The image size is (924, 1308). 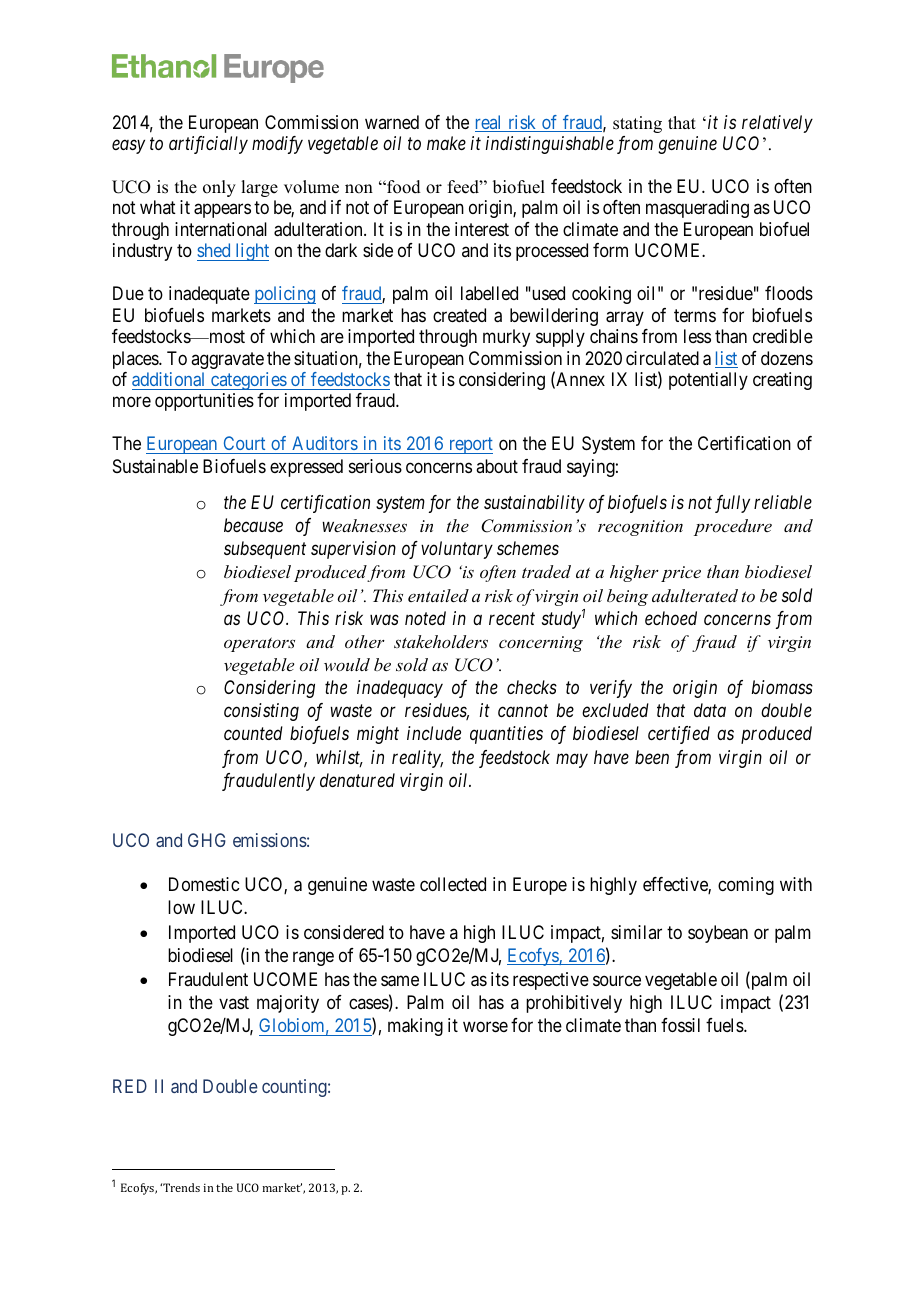 What do you see at coordinates (244, 445) in the screenshot?
I see `Court` at bounding box center [244, 445].
